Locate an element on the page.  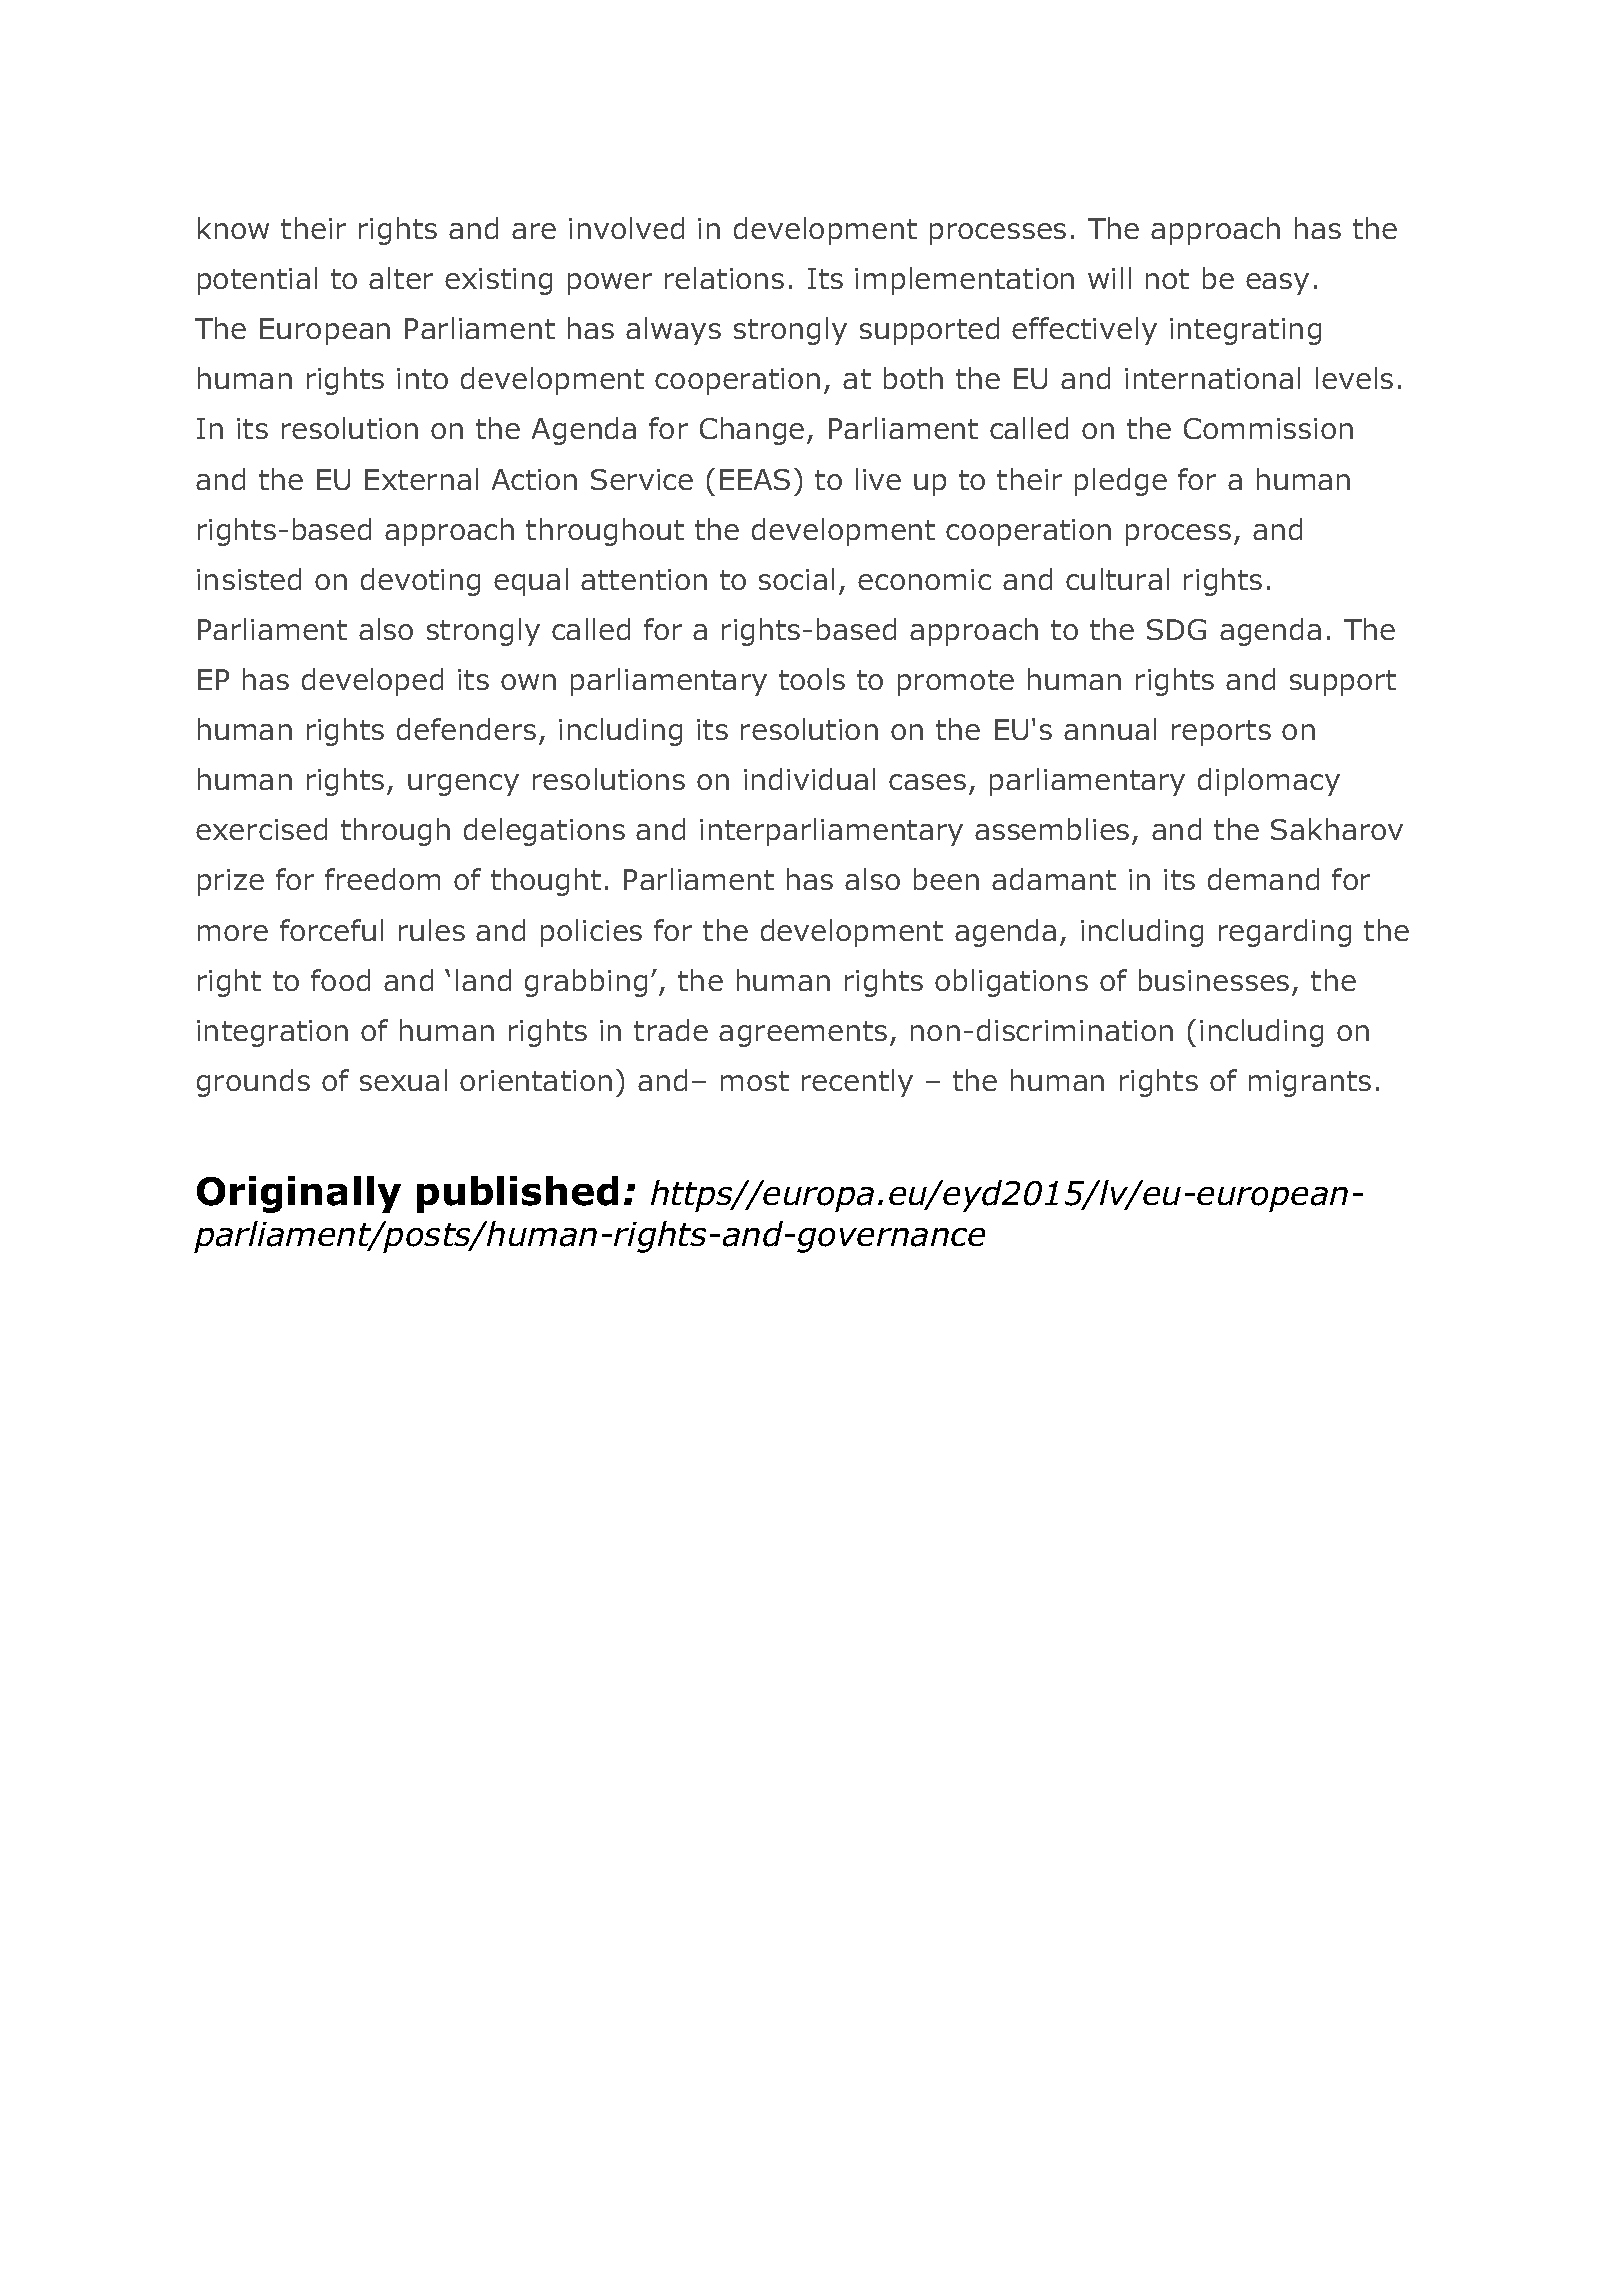
migrants is located at coordinates (1310, 1083).
